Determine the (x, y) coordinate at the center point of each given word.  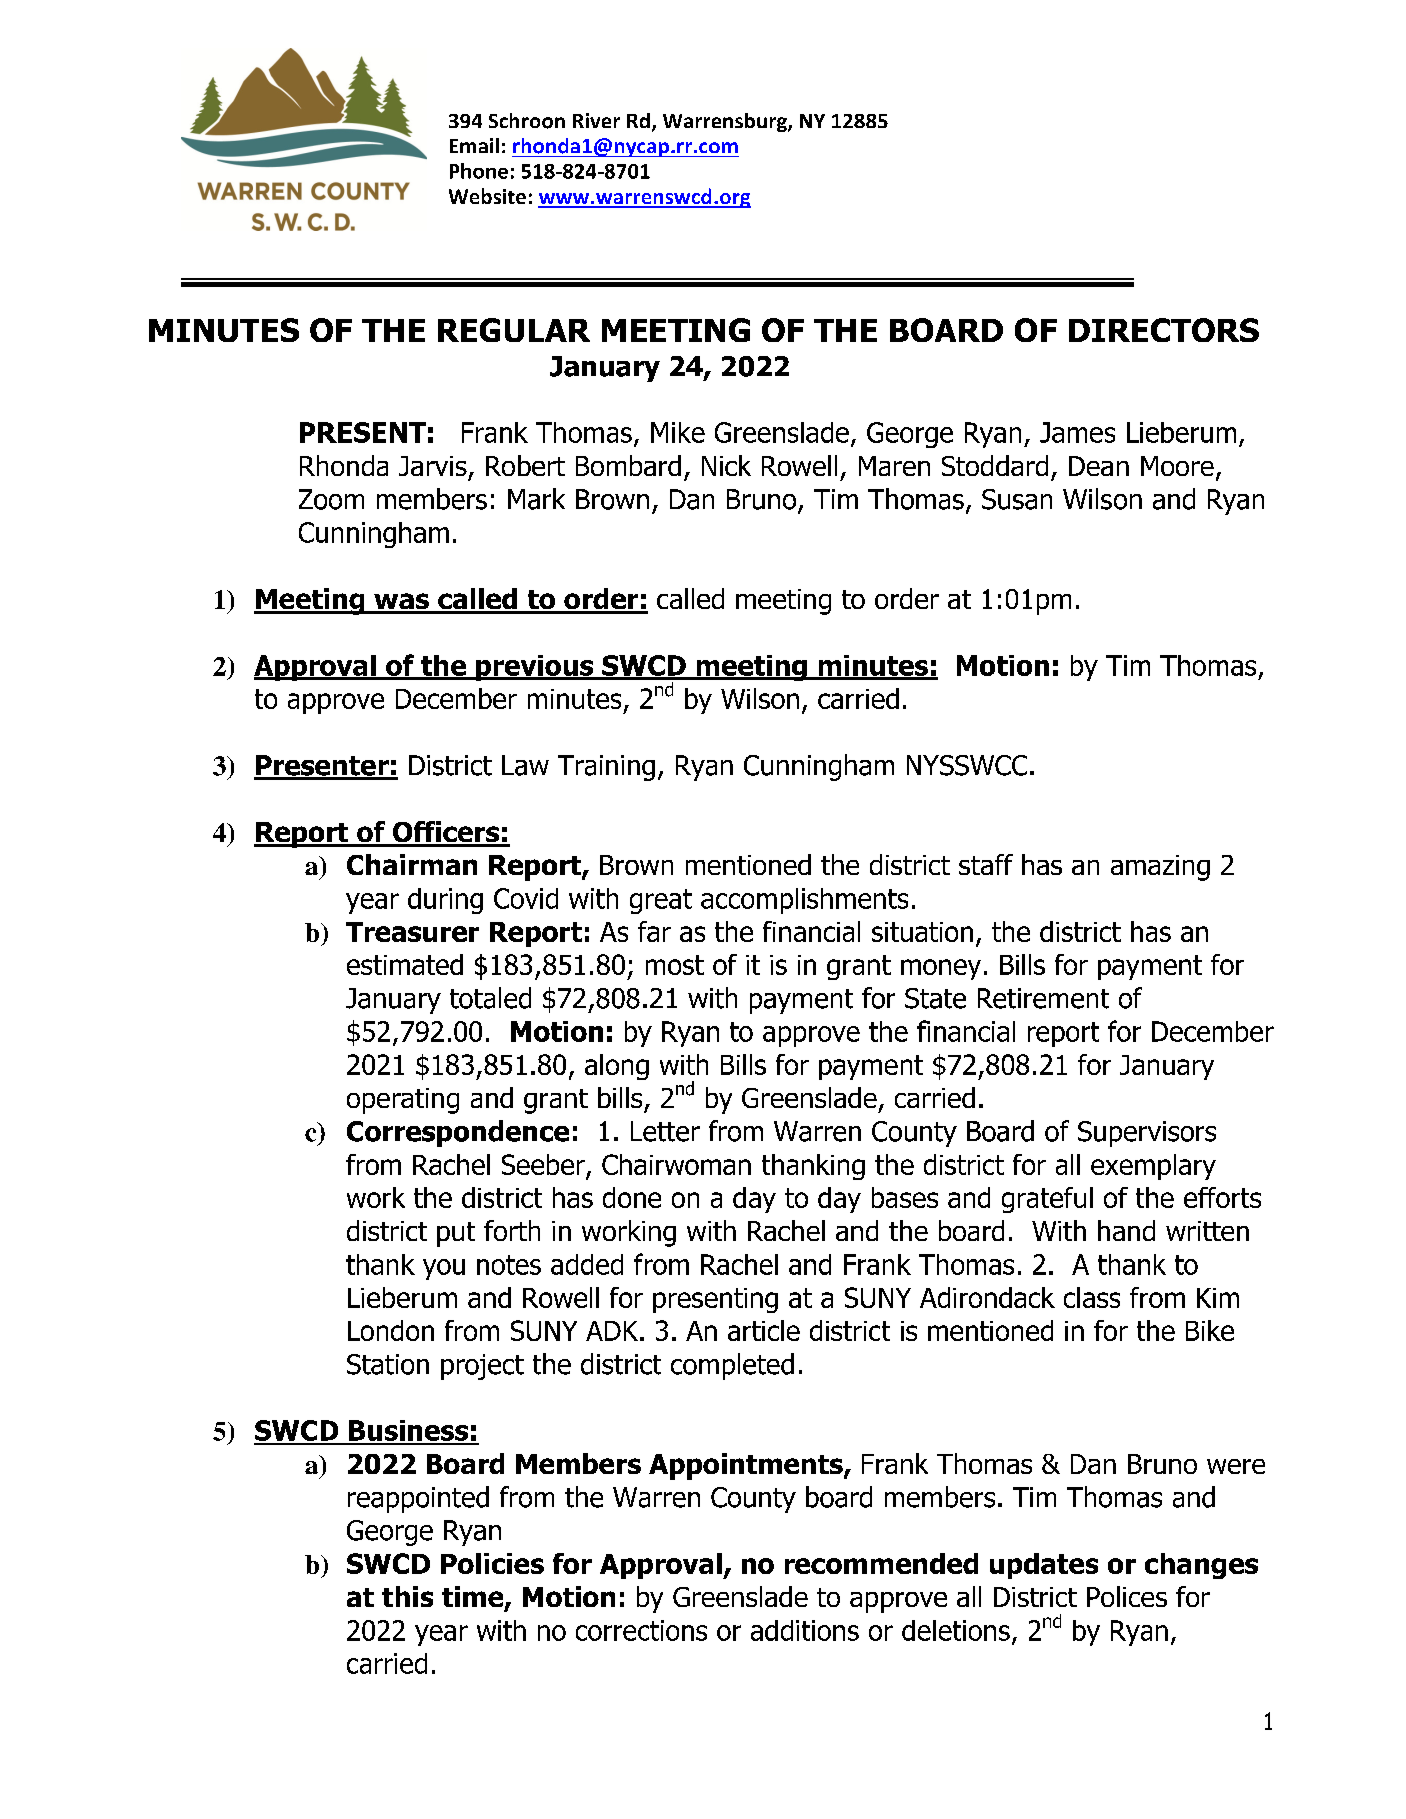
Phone (479, 171)
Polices (1127, 1596)
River (596, 120)
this (407, 1596)
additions (805, 1630)
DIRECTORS (1164, 330)
